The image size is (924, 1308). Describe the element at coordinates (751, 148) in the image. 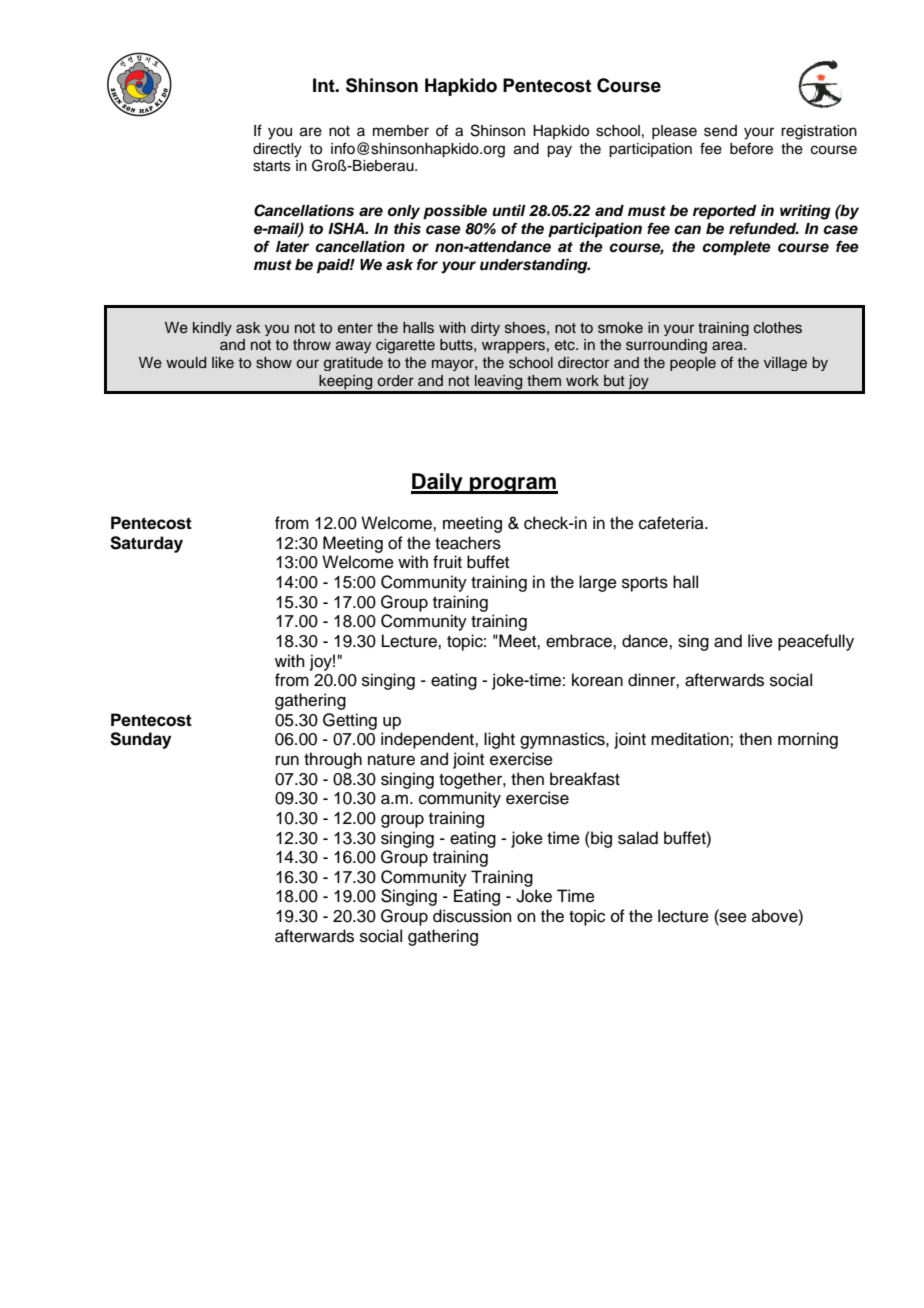

I see `before` at that location.
